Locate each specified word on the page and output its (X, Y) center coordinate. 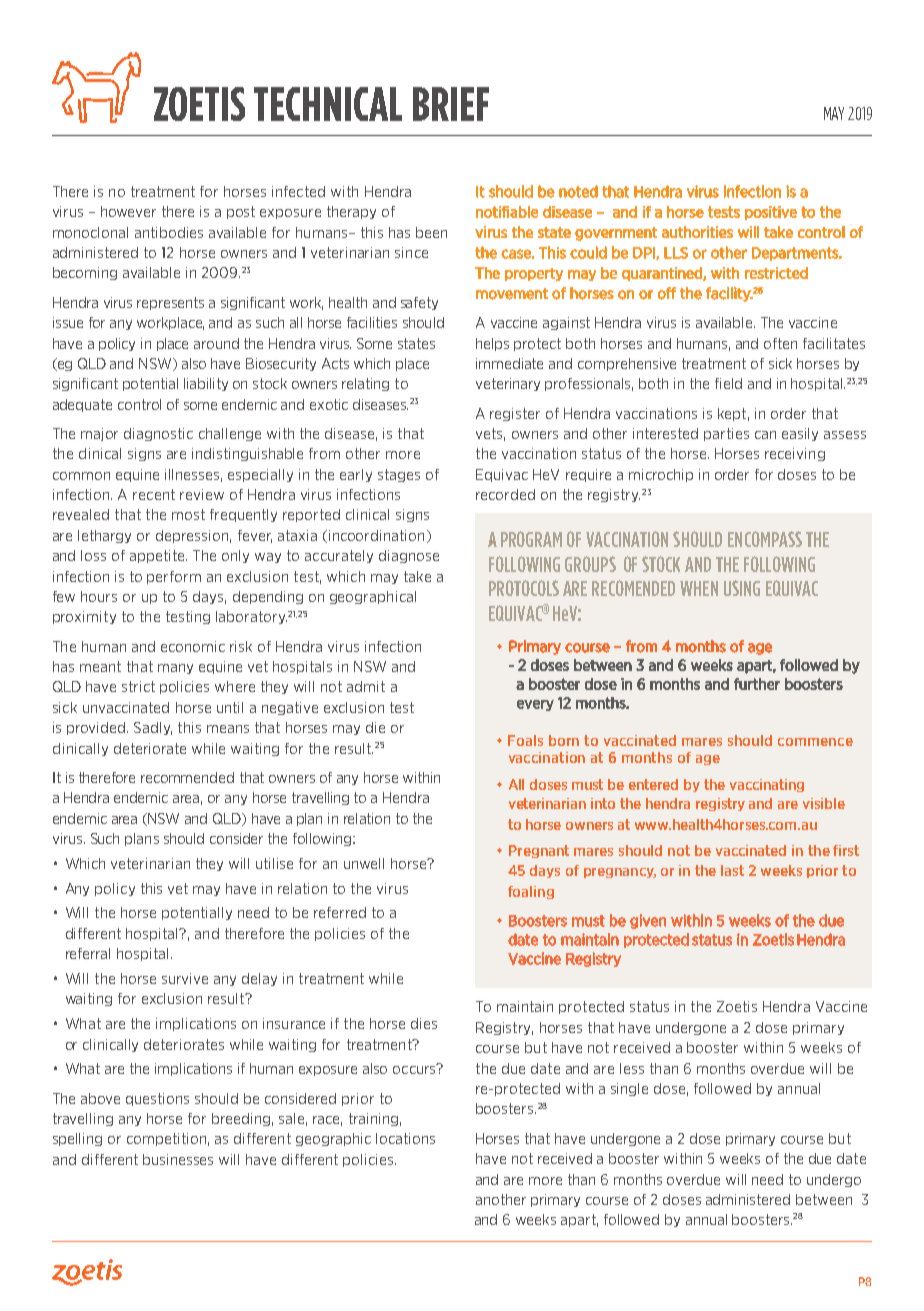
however (128, 211)
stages (399, 475)
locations (405, 1138)
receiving (795, 454)
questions (157, 1099)
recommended (187, 777)
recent (154, 494)
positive (771, 213)
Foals (525, 740)
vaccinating (767, 785)
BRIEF (451, 104)
